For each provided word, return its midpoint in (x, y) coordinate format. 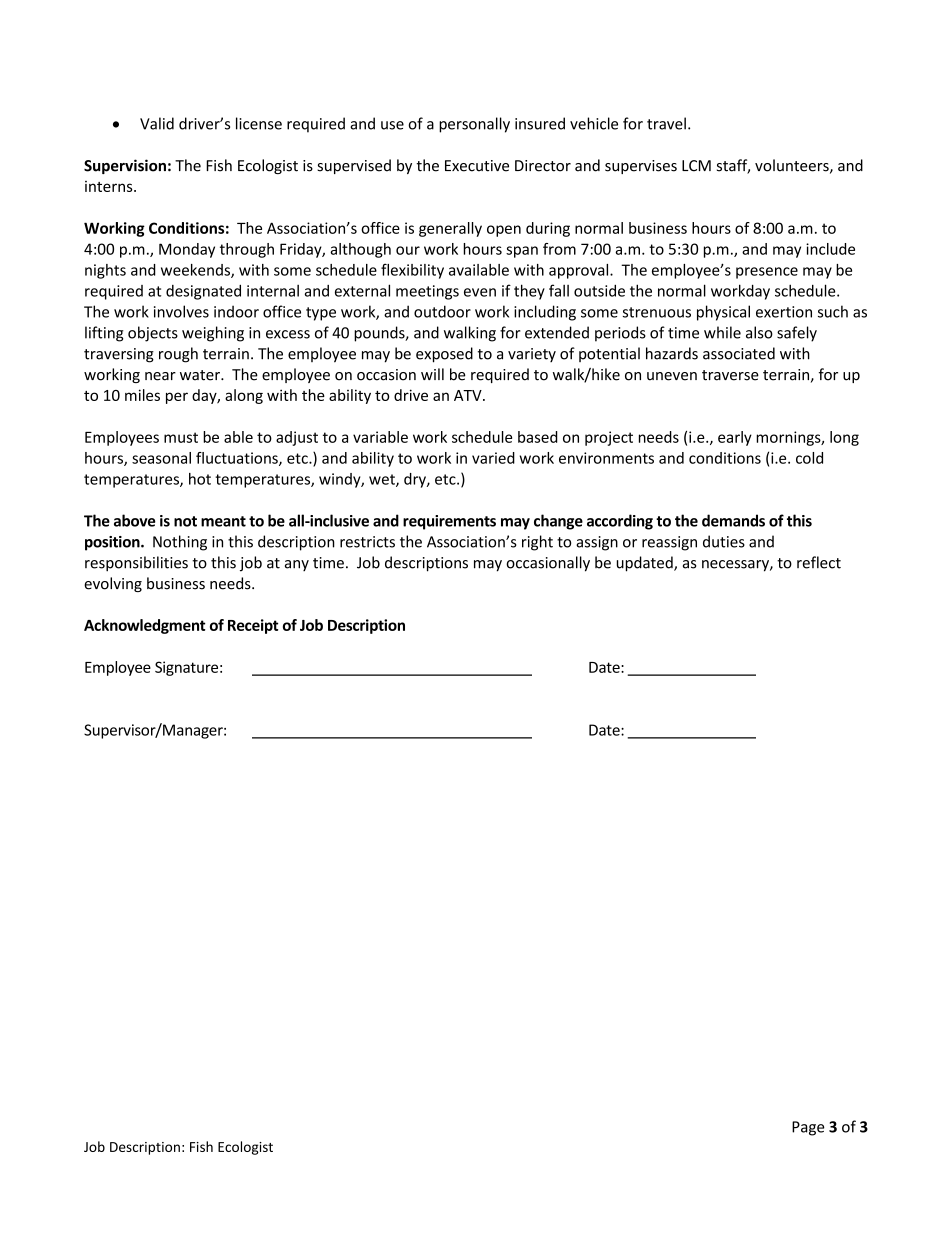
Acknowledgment (145, 626)
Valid (157, 123)
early (735, 438)
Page (808, 1128)
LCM (696, 166)
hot (200, 479)
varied (493, 458)
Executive (477, 166)
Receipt (253, 626)
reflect (819, 562)
